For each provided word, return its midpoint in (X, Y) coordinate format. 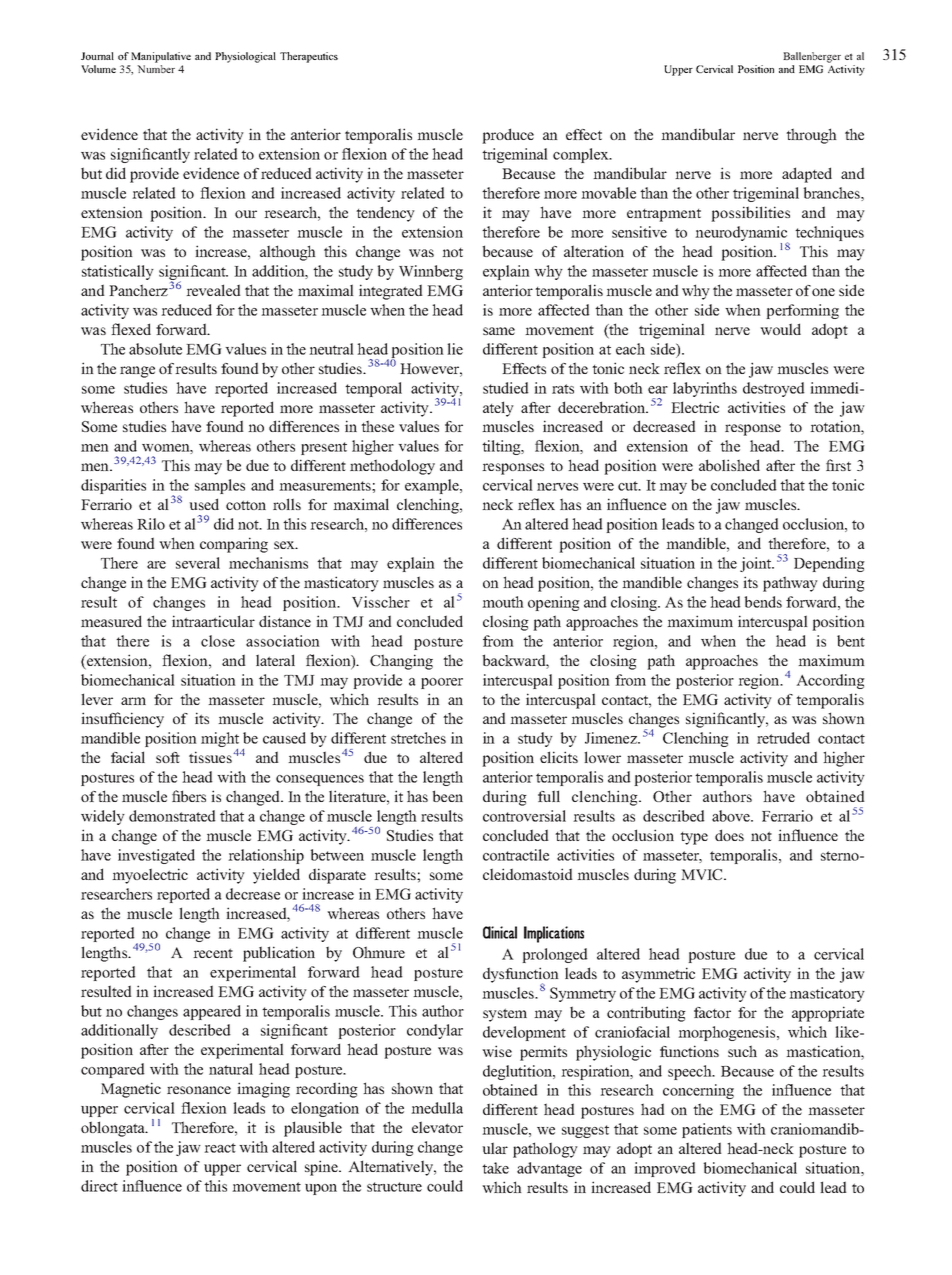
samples (220, 486)
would (780, 329)
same (499, 331)
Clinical (500, 932)
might (220, 741)
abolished (729, 465)
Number (156, 69)
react (220, 1148)
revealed (213, 290)
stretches (418, 738)
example (433, 486)
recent (213, 953)
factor (712, 1012)
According (830, 681)
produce (508, 136)
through (811, 136)
